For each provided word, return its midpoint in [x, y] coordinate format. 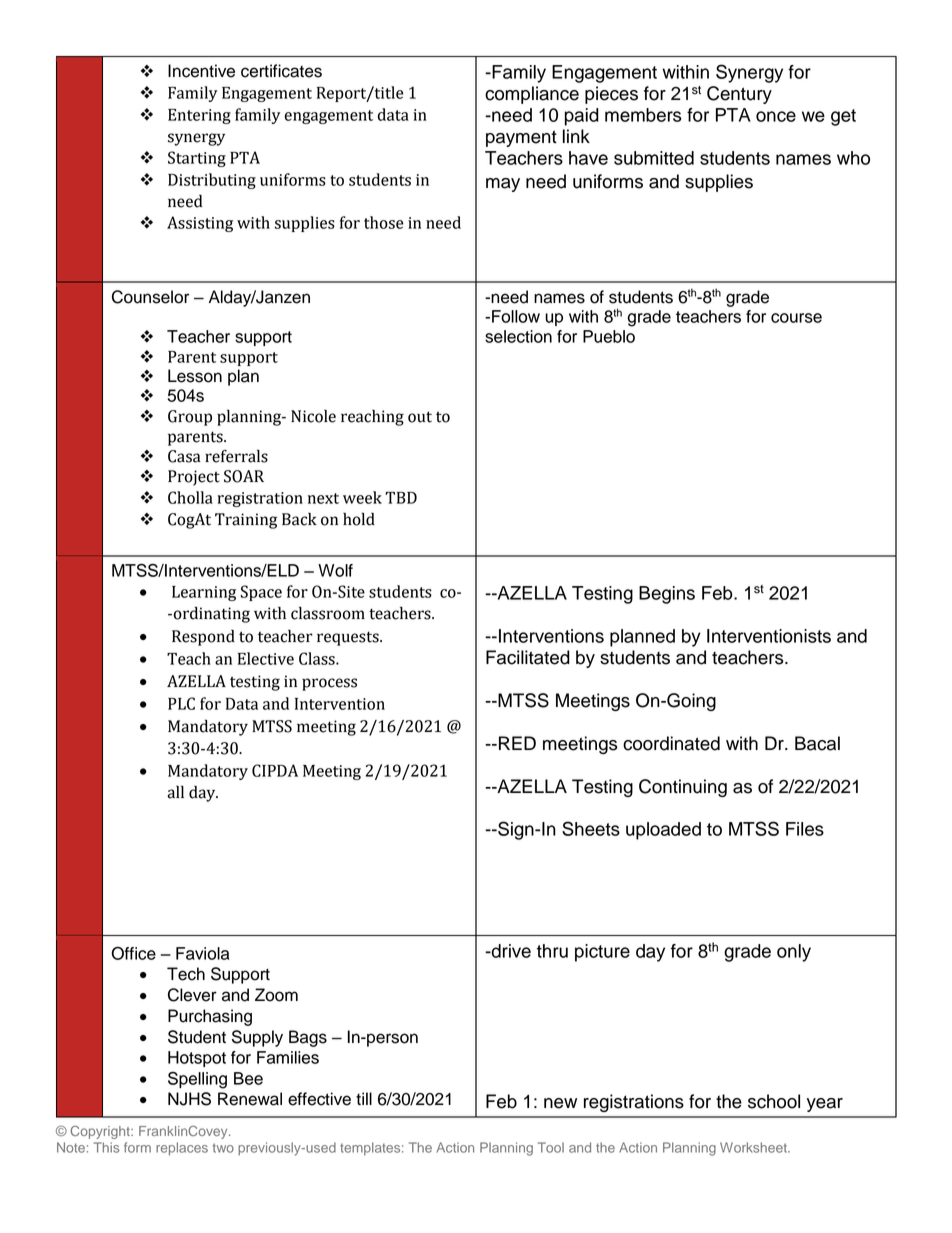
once [776, 116]
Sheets [591, 828]
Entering [199, 116]
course [796, 318]
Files [805, 829]
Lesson [195, 376]
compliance [532, 95]
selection [518, 336]
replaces [182, 1149]
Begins [667, 595]
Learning [204, 593]
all [175, 792]
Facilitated [528, 657]
